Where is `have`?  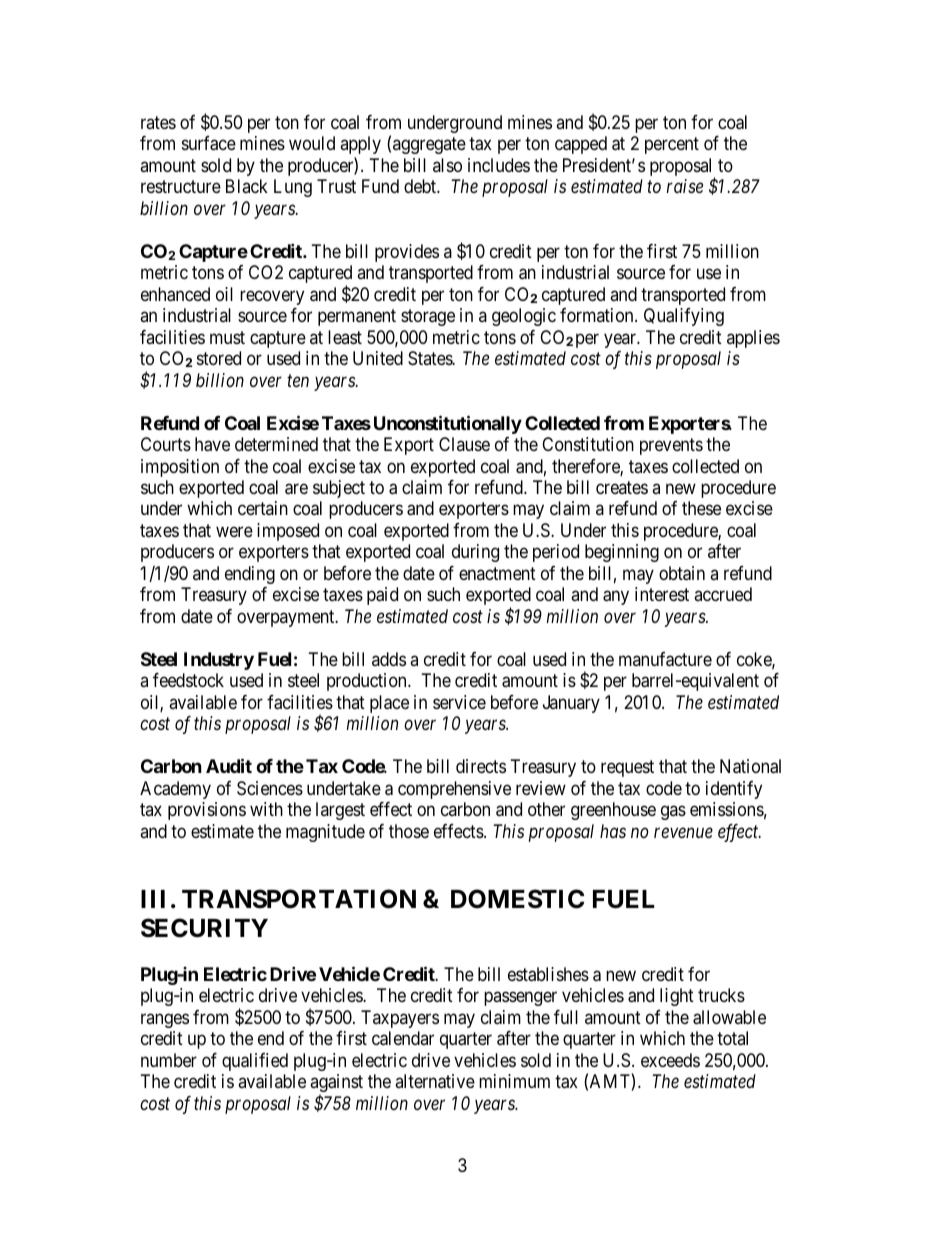 have is located at coordinates (212, 444).
